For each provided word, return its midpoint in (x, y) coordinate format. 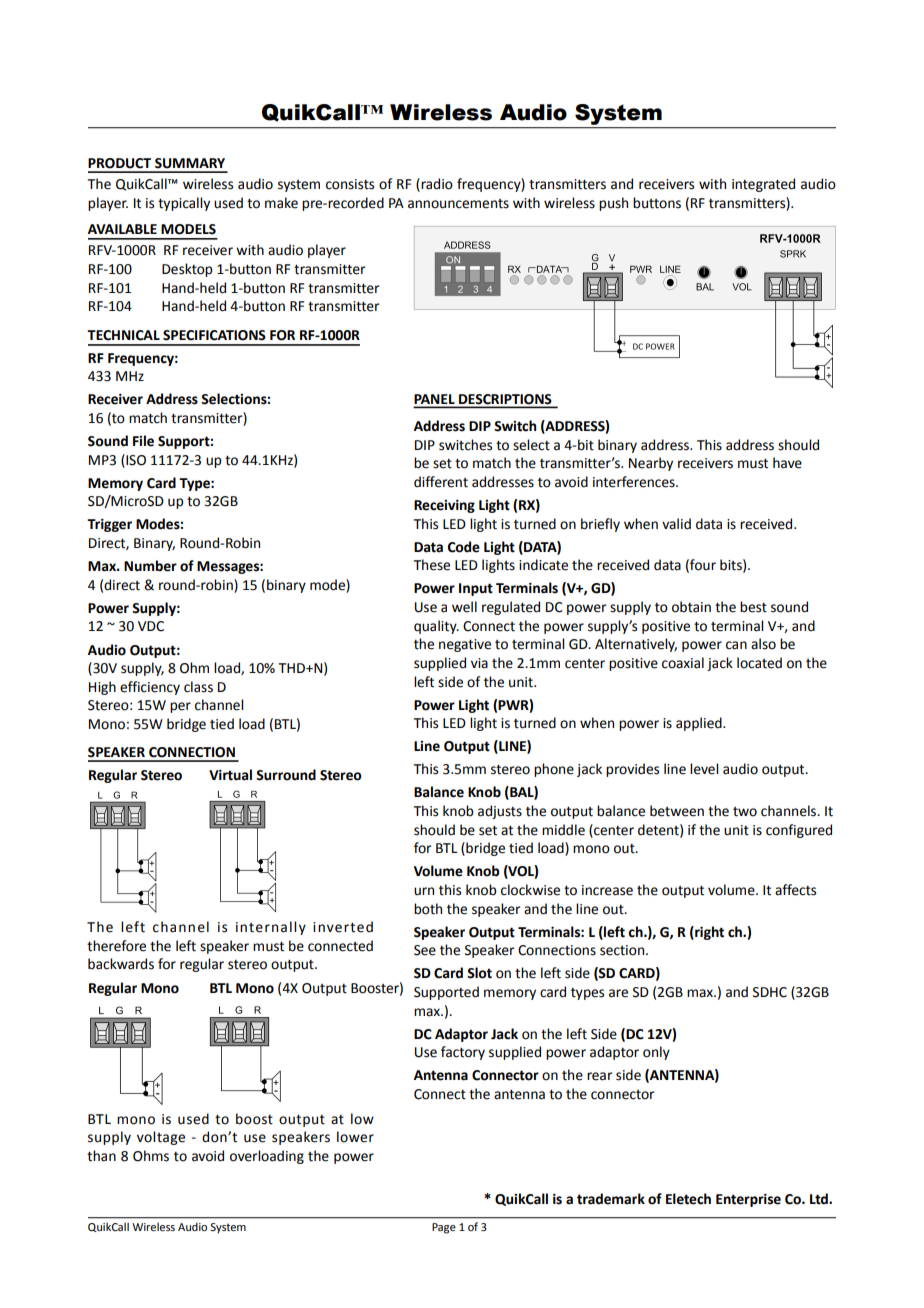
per (180, 707)
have (787, 463)
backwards (121, 964)
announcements (458, 204)
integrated (763, 185)
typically (184, 204)
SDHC (770, 992)
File (143, 441)
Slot (479, 973)
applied (700, 724)
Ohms (151, 1156)
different (441, 482)
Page (444, 1228)
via (479, 663)
